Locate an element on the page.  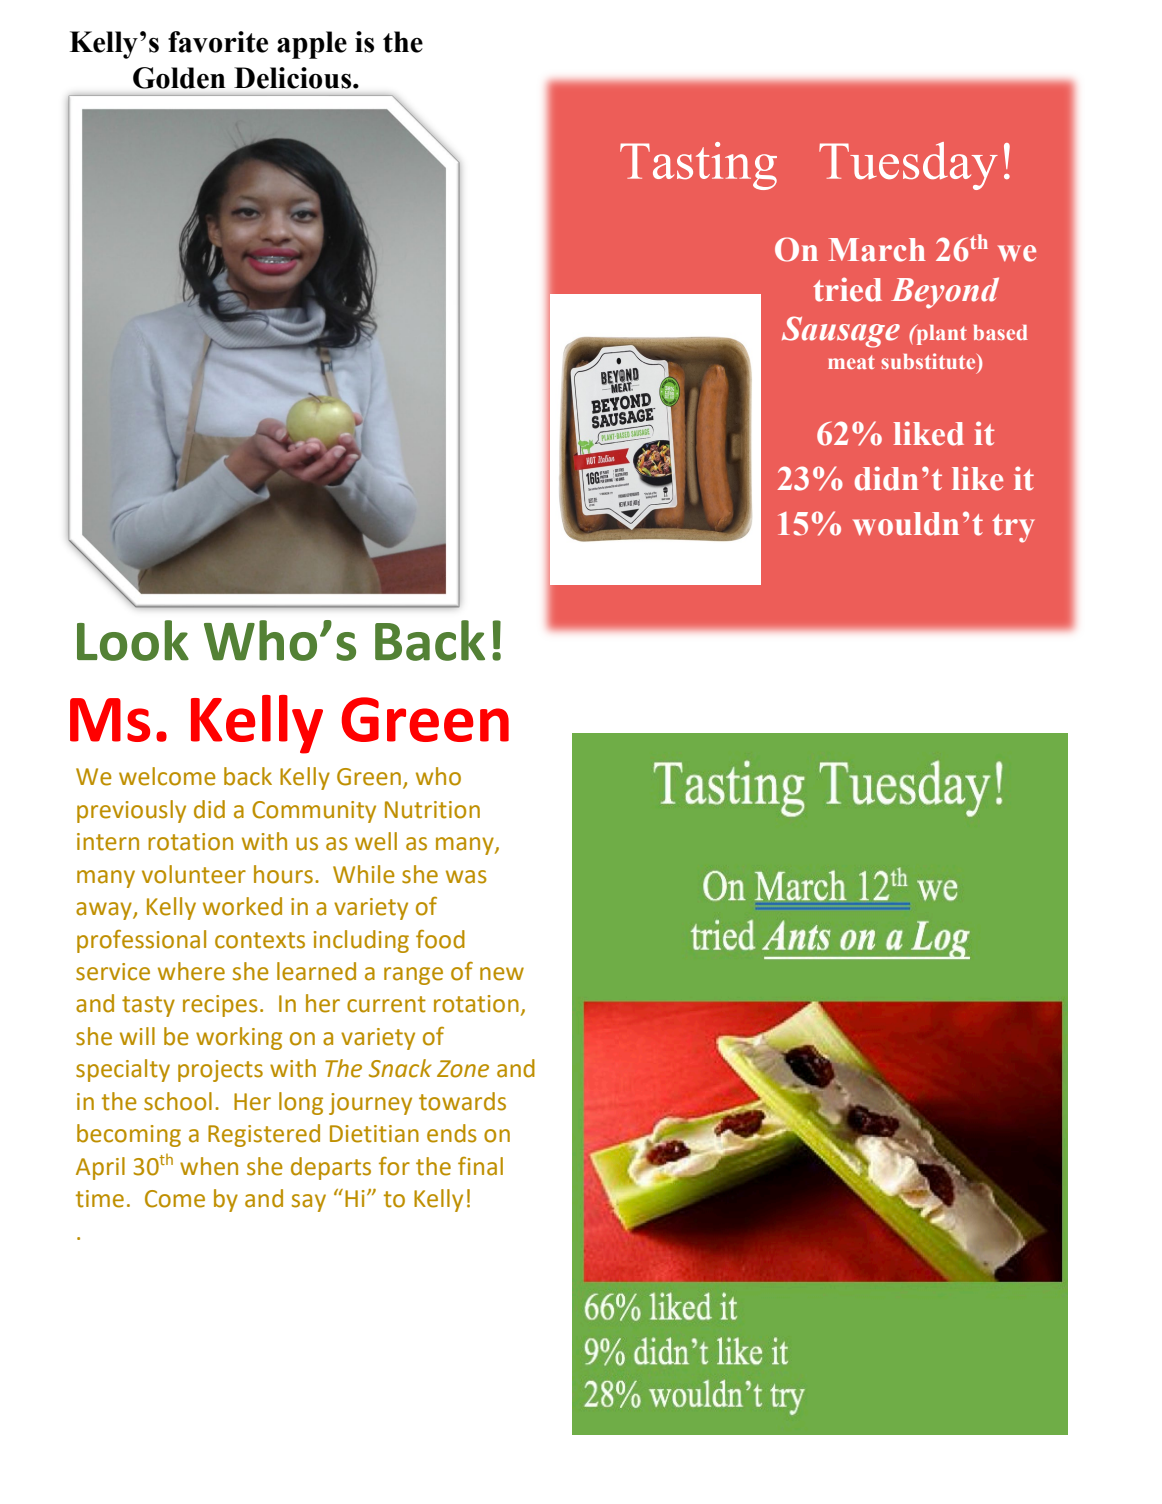
Nutrition is located at coordinates (432, 810).
